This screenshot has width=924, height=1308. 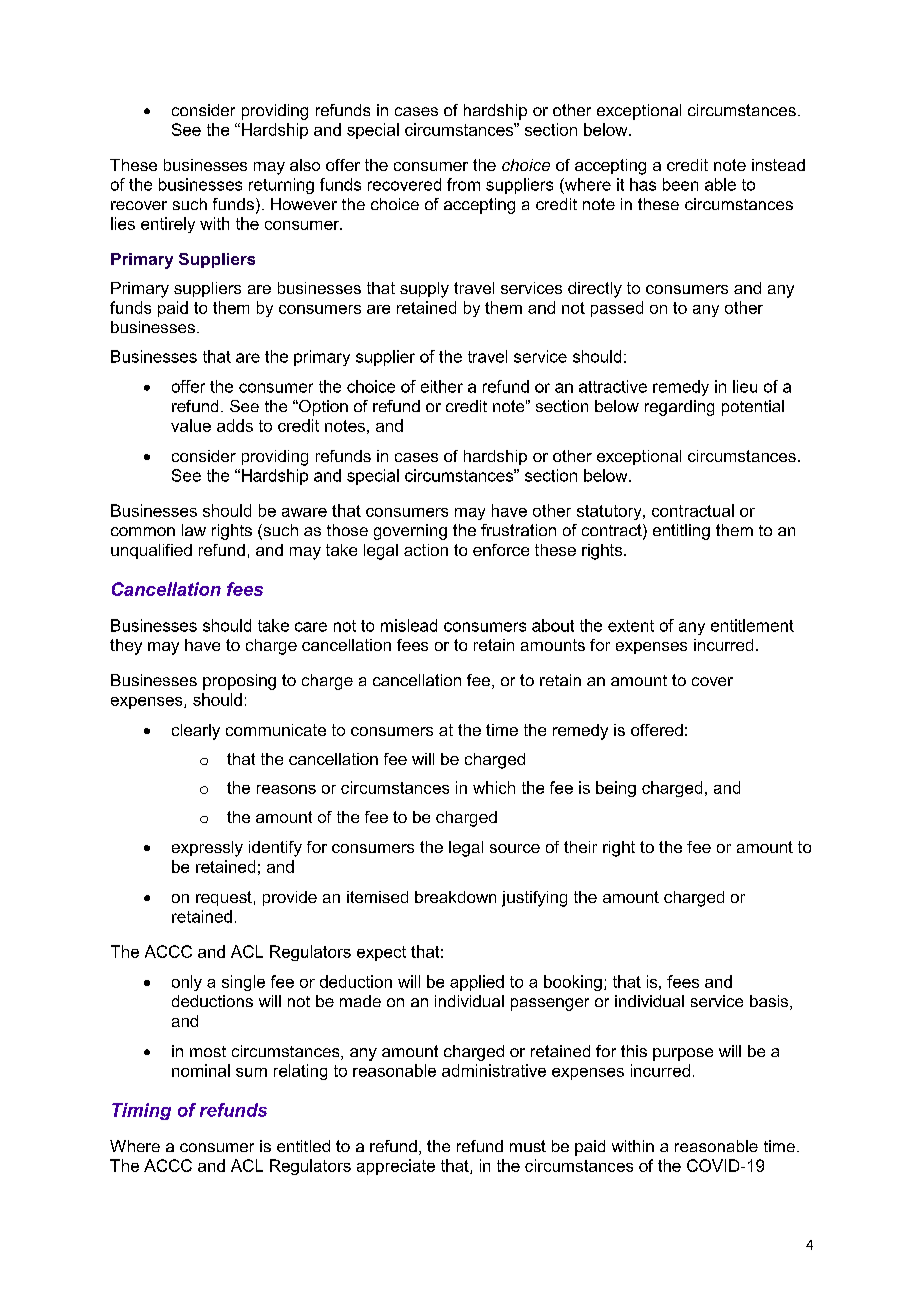 What do you see at coordinates (168, 225) in the screenshot?
I see `entirely` at bounding box center [168, 225].
